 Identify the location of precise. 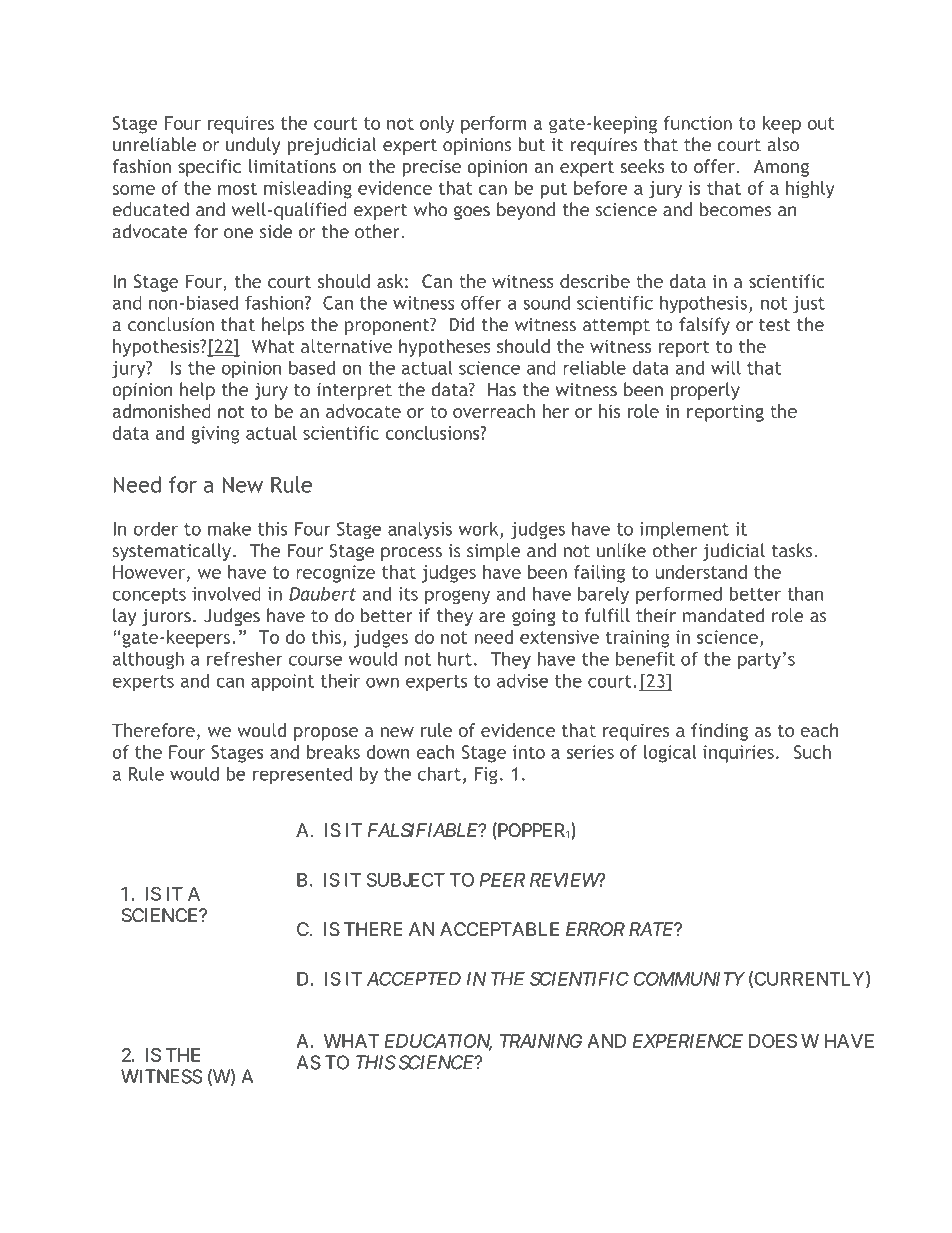
(431, 168).
